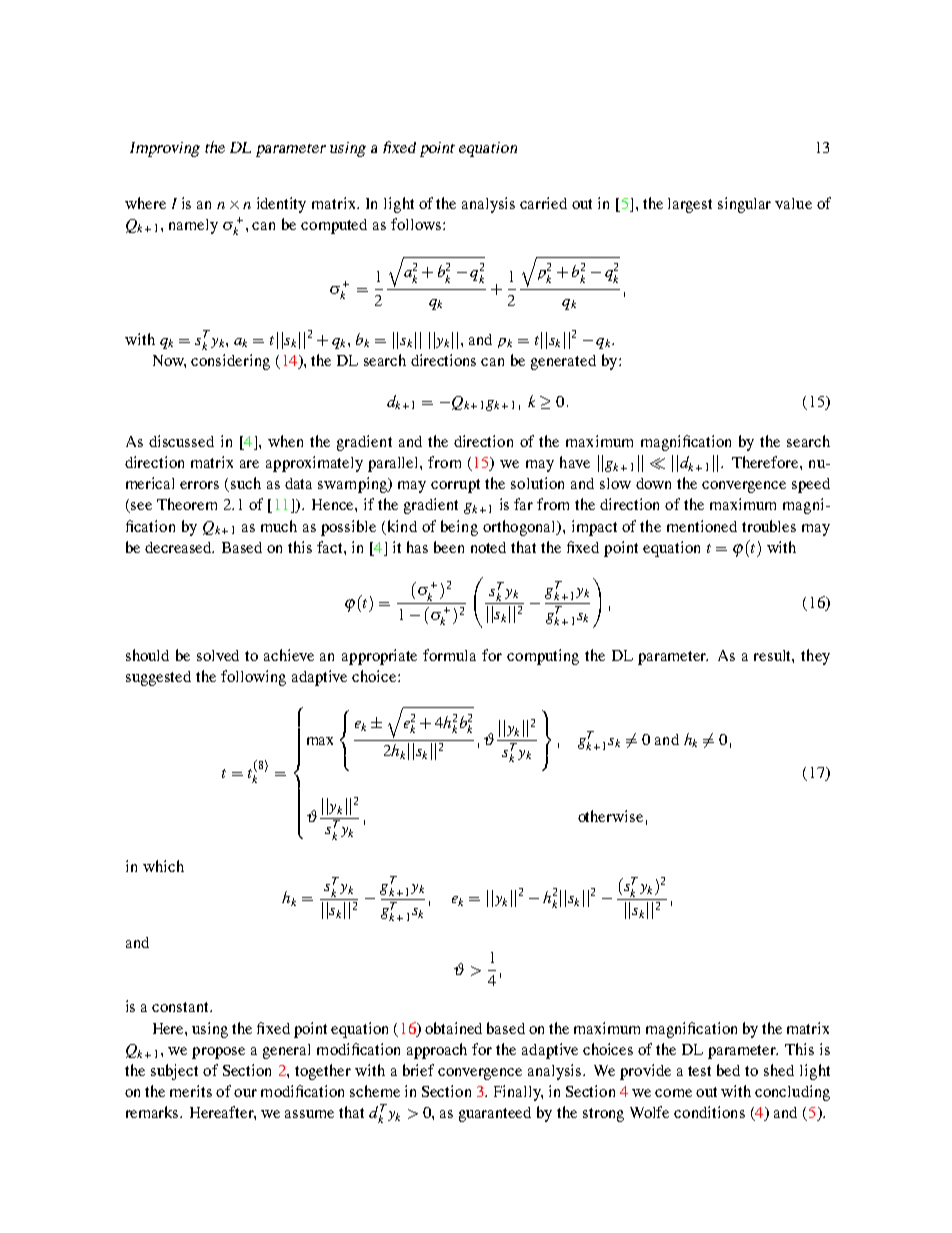 Image resolution: width=952 pixels, height=1233 pixels. What do you see at coordinates (728, 1070) in the page?
I see `bed` at bounding box center [728, 1070].
